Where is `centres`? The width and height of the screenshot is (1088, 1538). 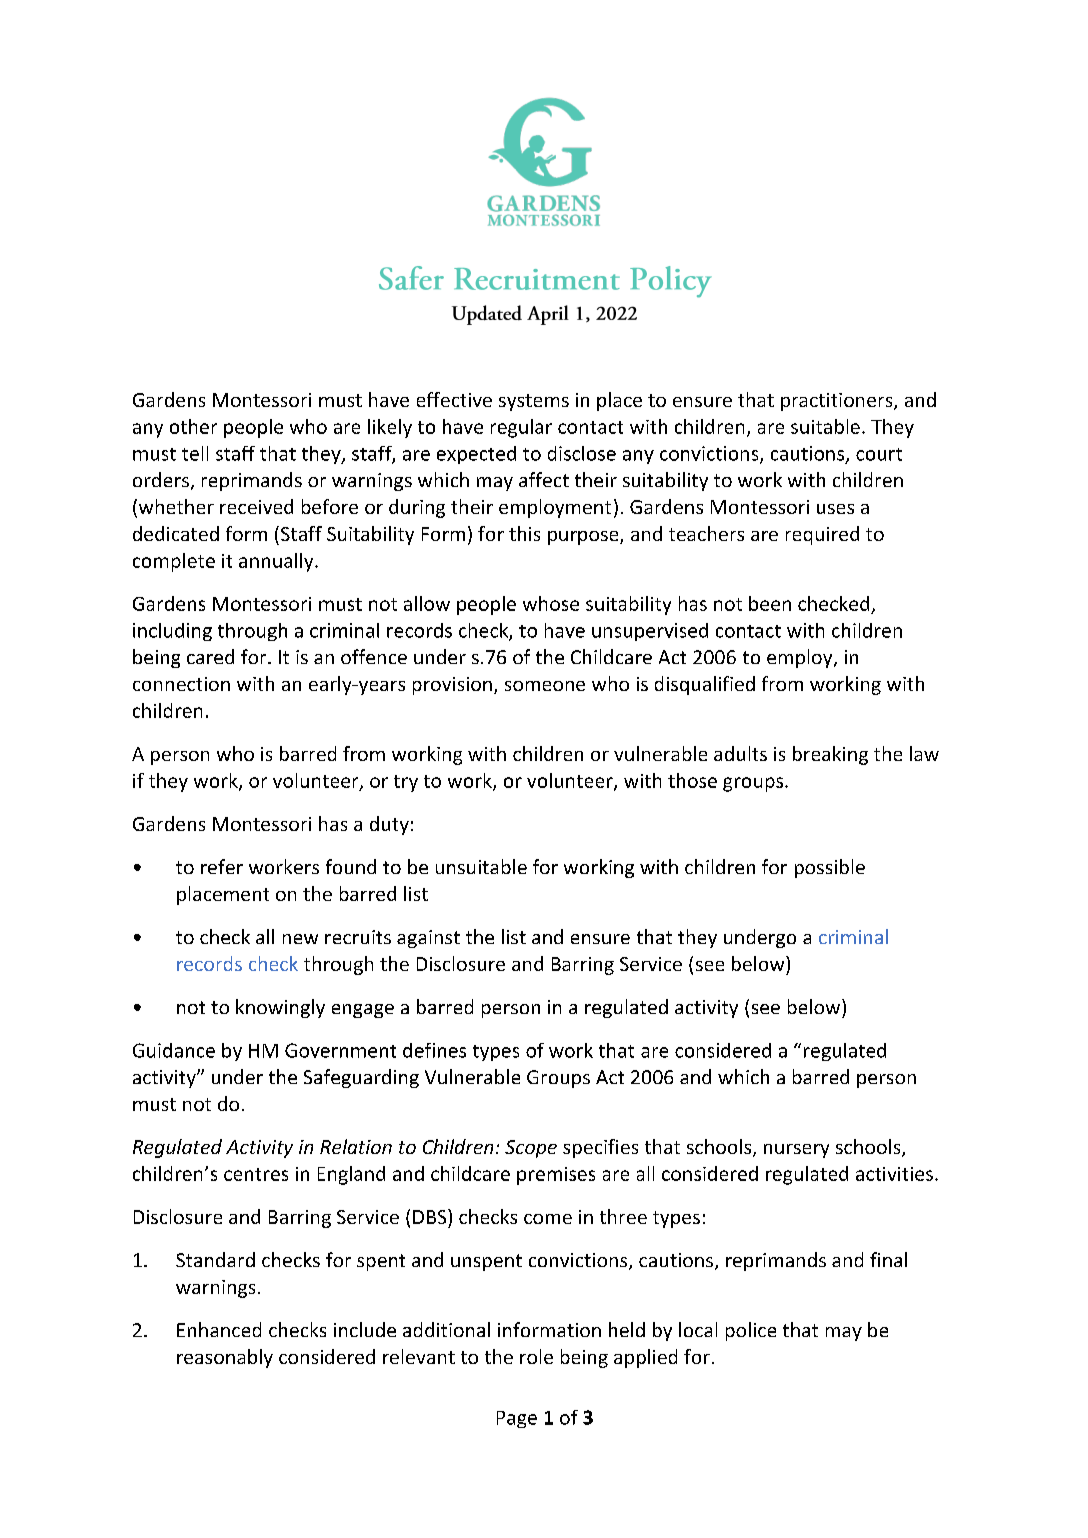
centres is located at coordinates (256, 1174).
